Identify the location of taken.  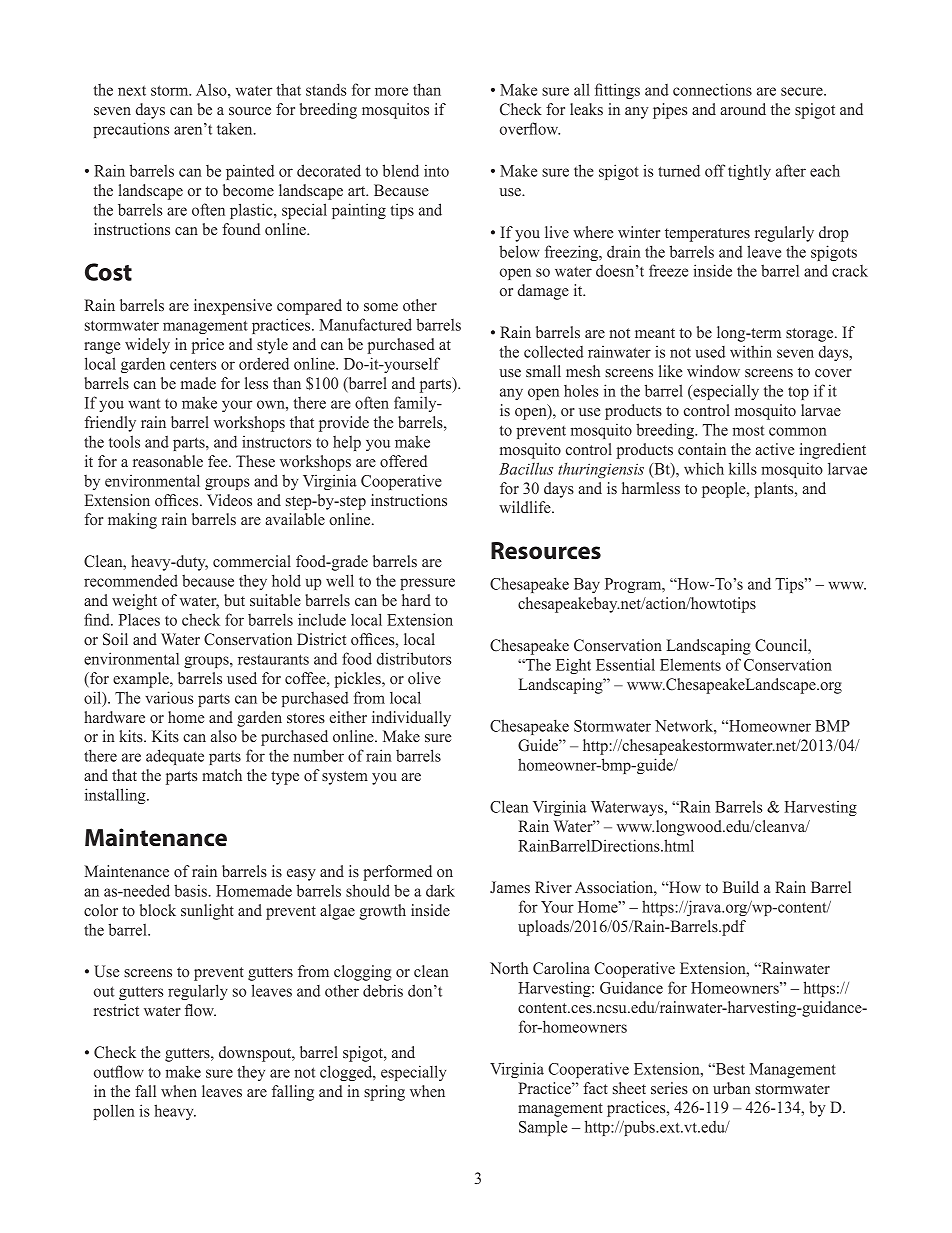
(236, 128).
